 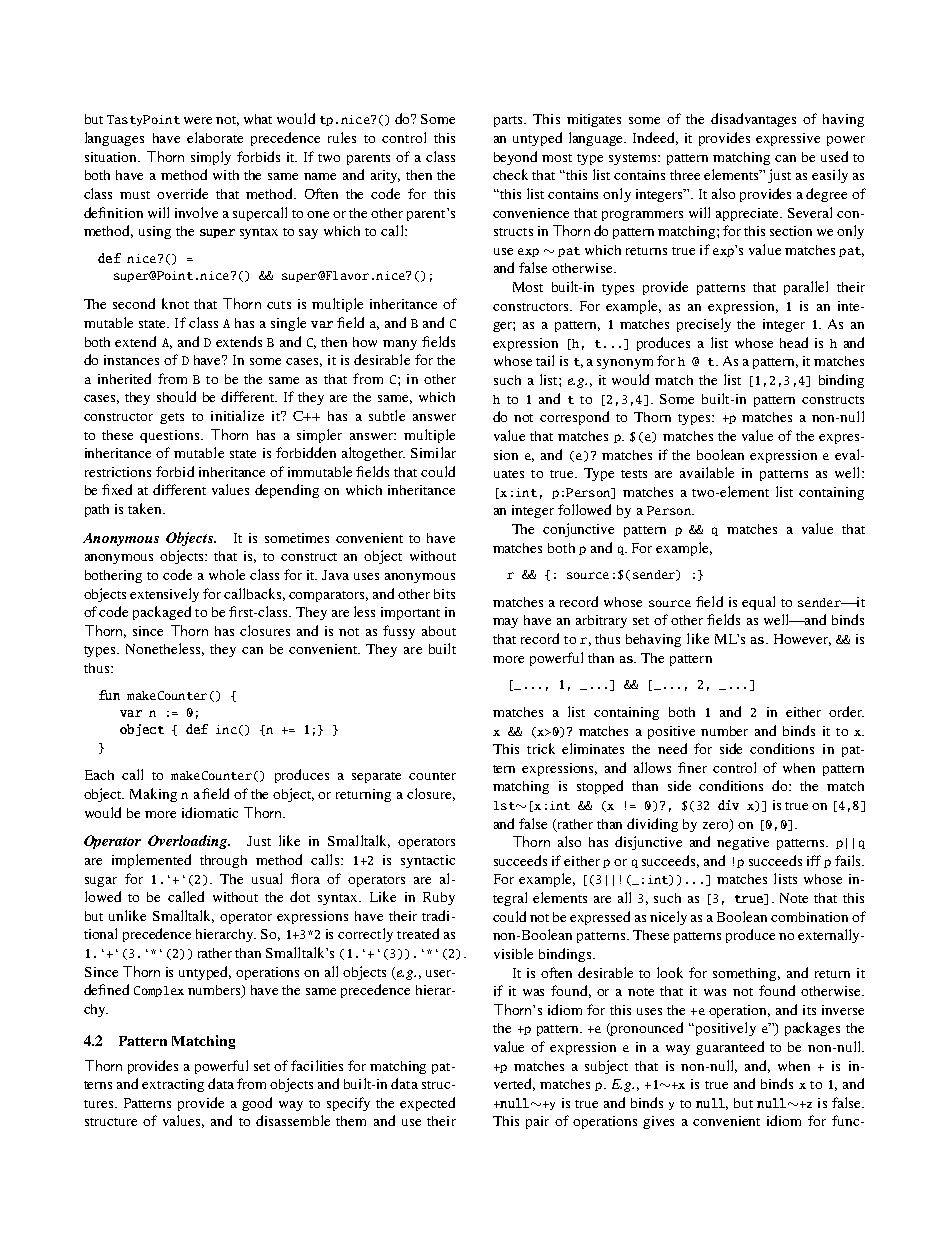 I want to click on questions, so click(x=169, y=436).
